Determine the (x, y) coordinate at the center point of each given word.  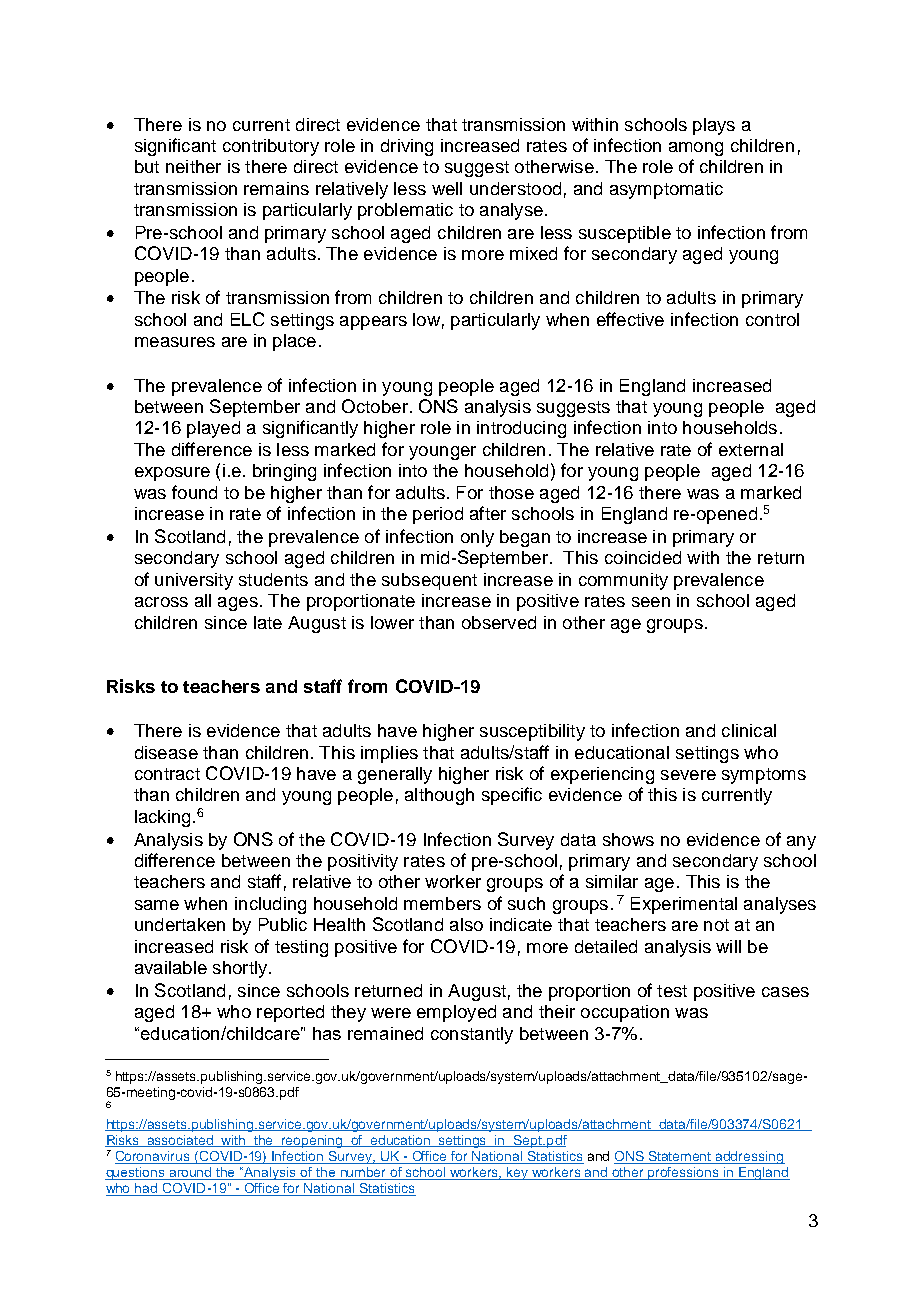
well (447, 188)
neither (193, 166)
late (268, 622)
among (696, 149)
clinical (749, 730)
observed (499, 622)
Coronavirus (153, 1157)
